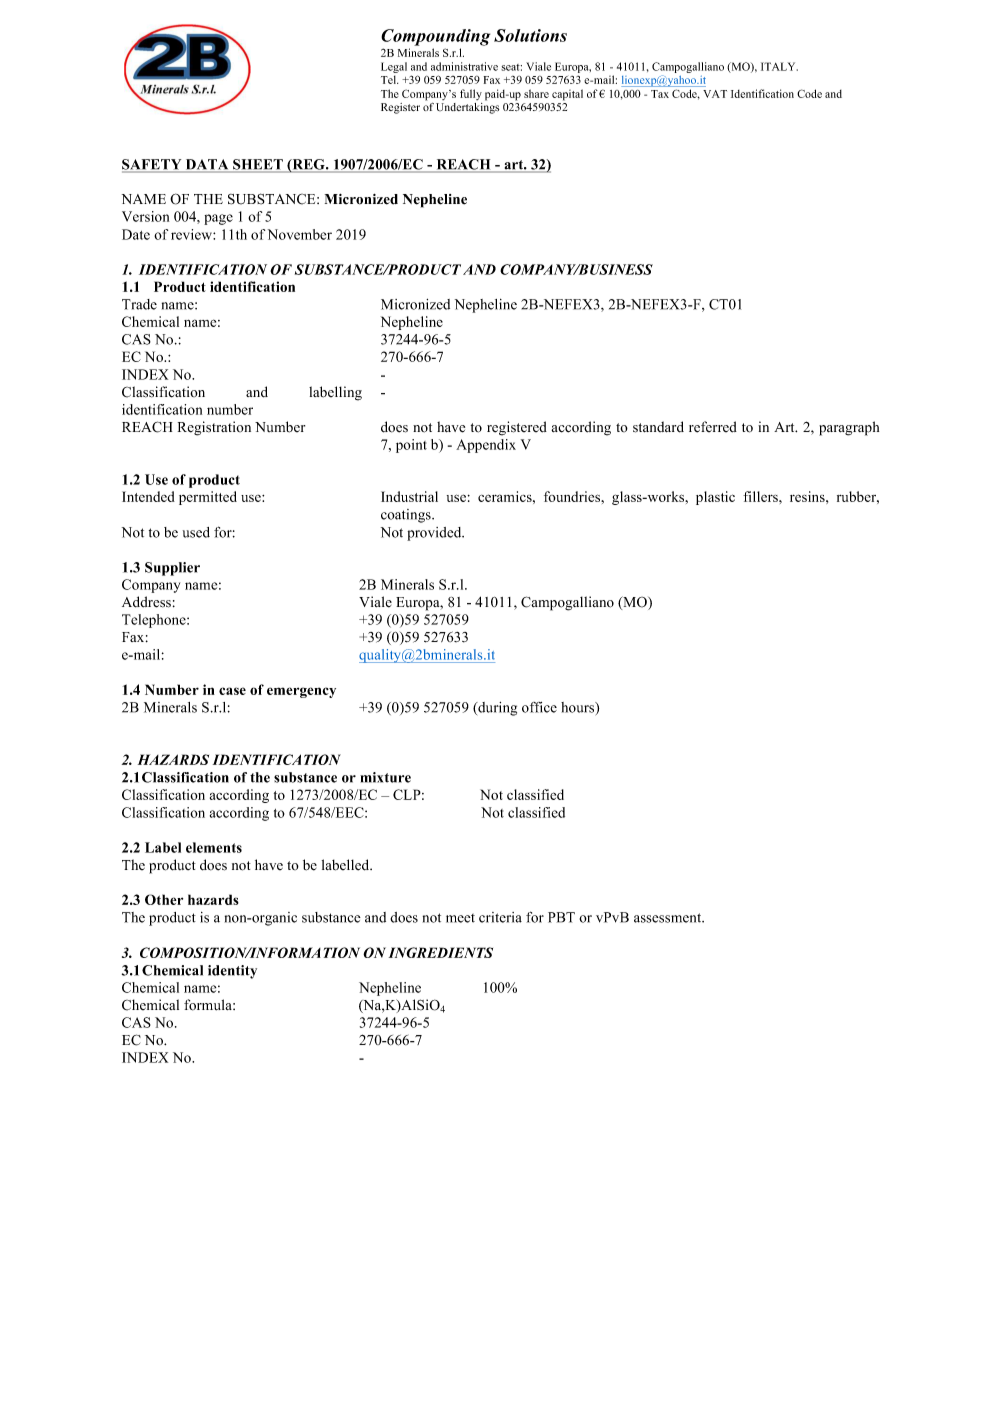 The width and height of the screenshot is (1008, 1425). What do you see at coordinates (500, 917) in the screenshot?
I see `criteria` at bounding box center [500, 917].
